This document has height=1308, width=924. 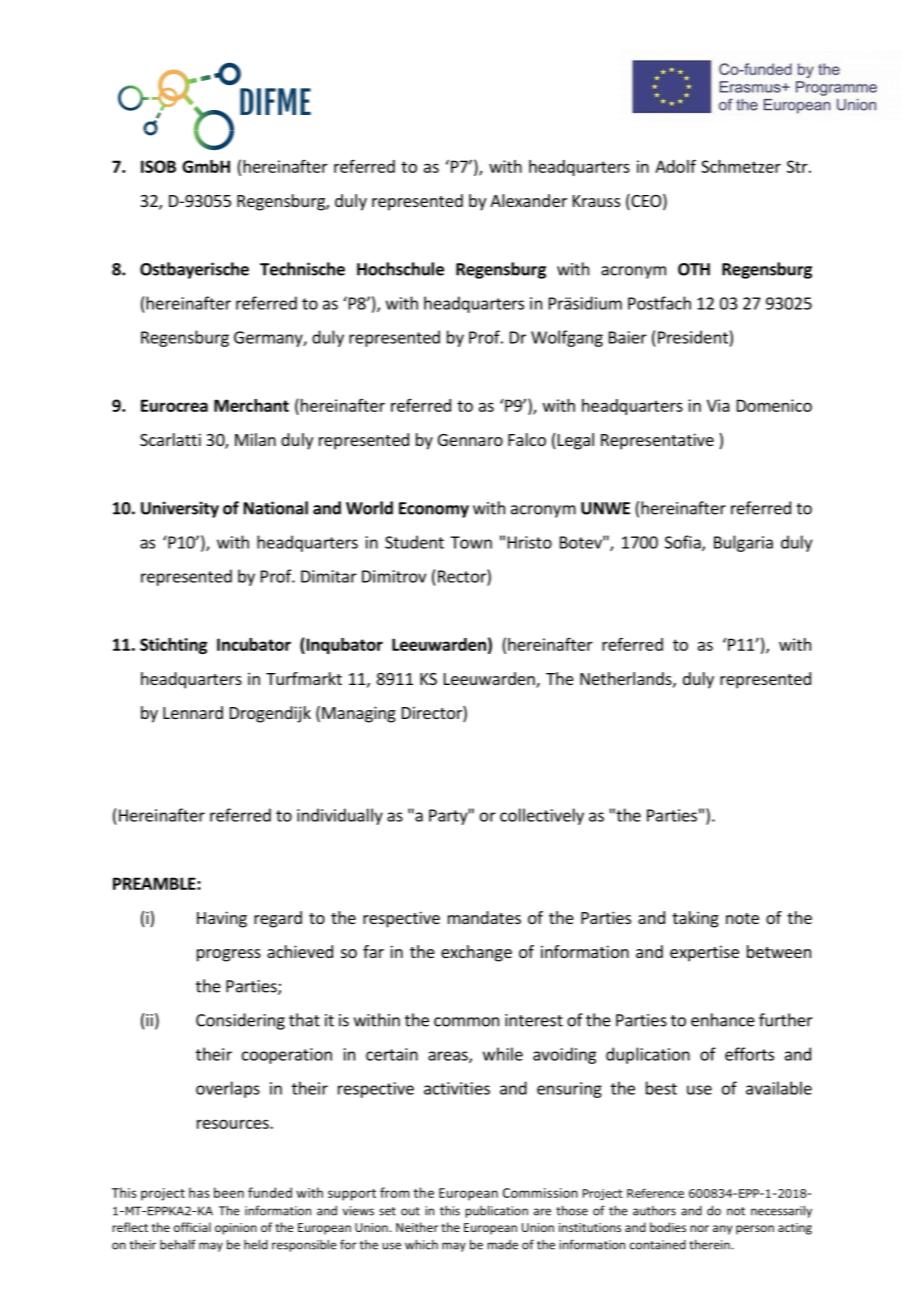 I want to click on Lennard, so click(x=193, y=712).
